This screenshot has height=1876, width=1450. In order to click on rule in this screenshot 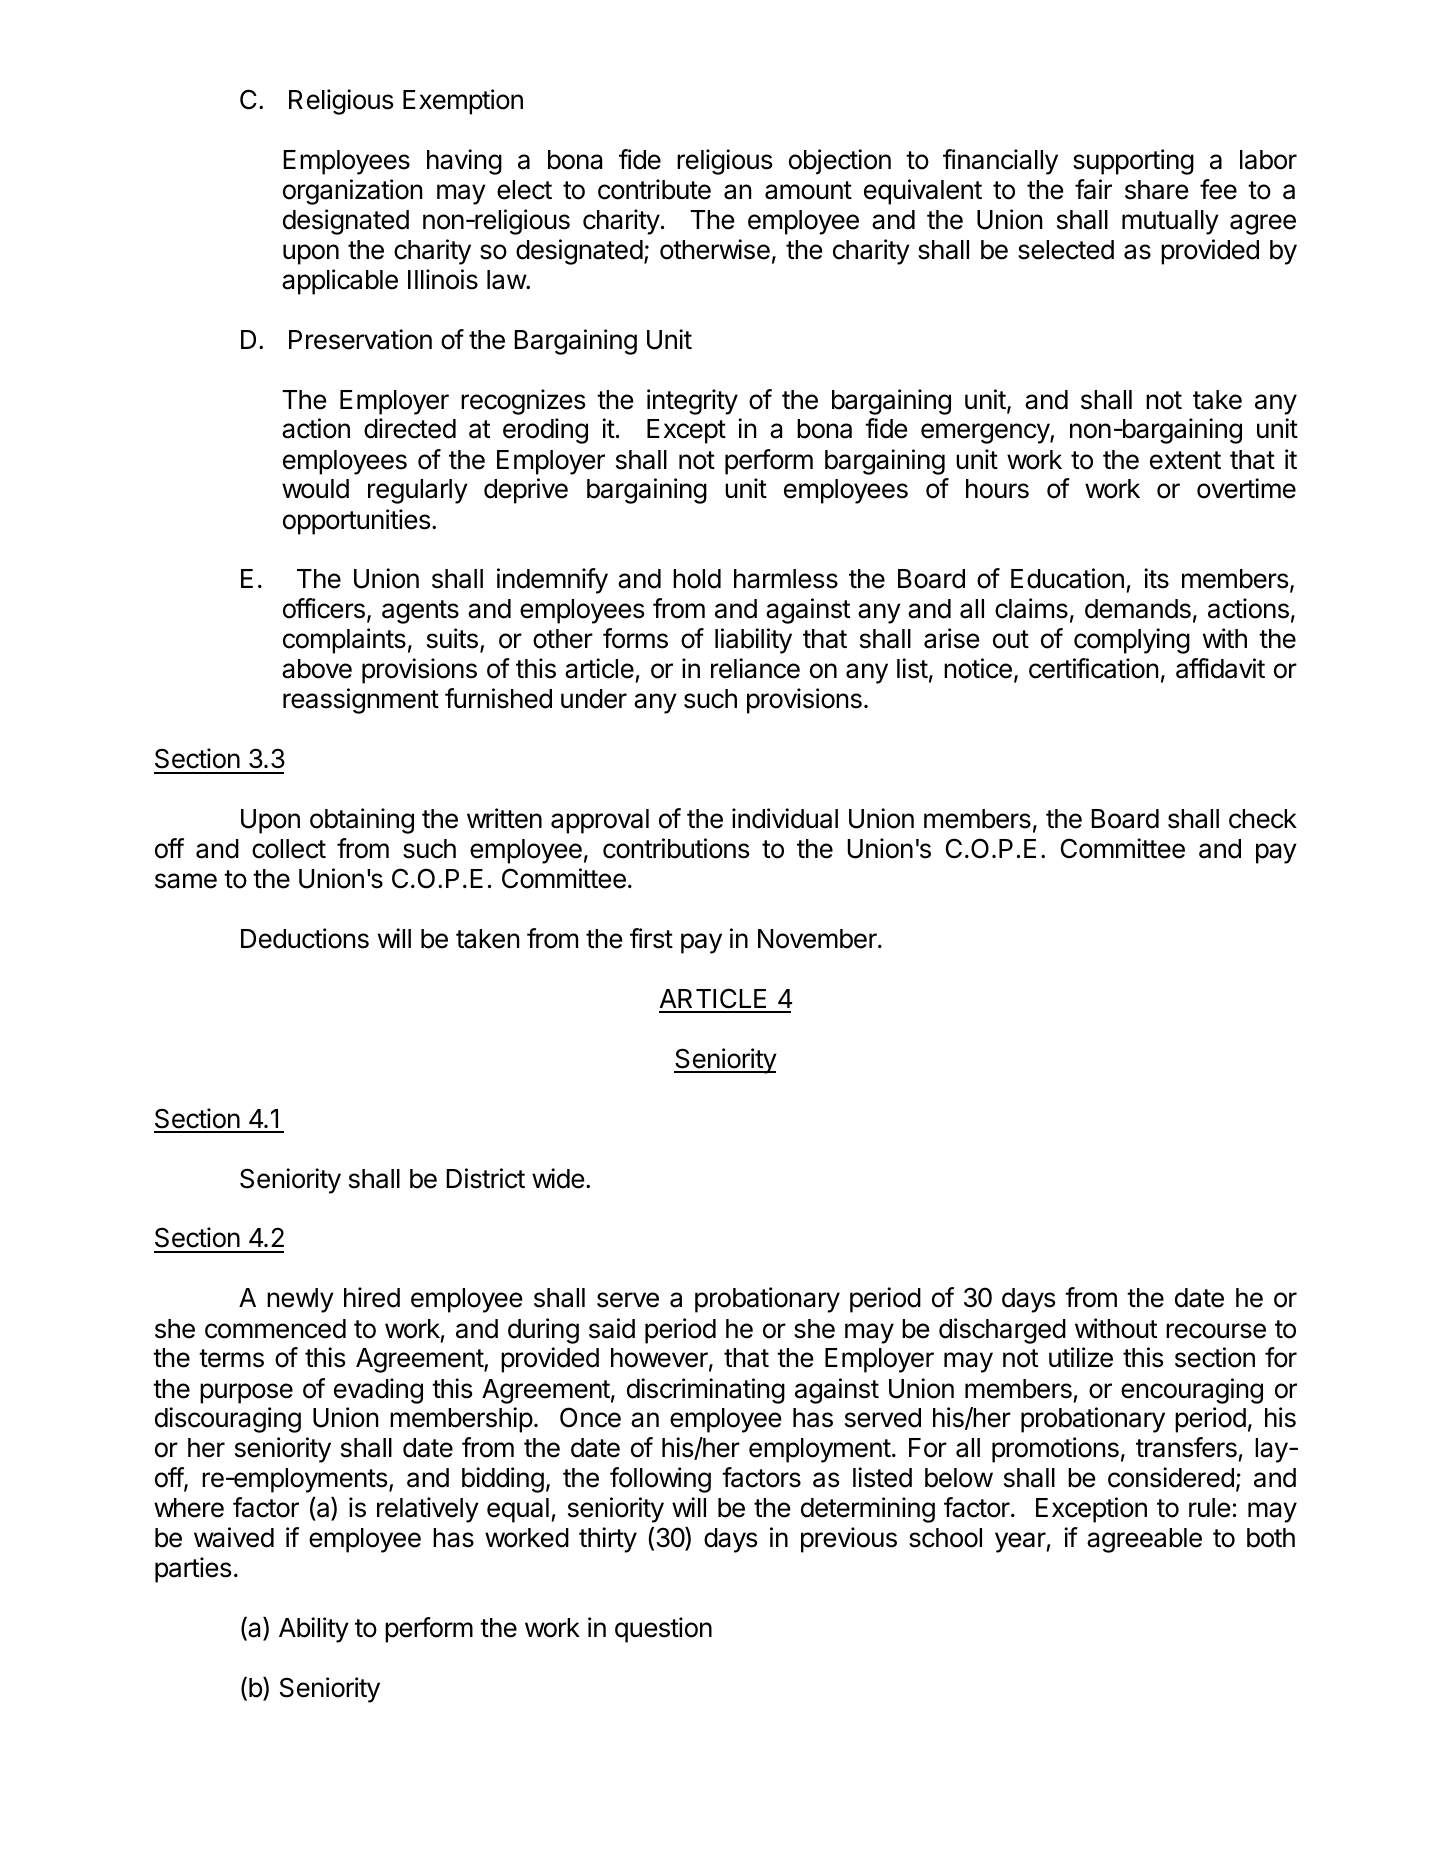, I will do `click(1210, 1508)`.
